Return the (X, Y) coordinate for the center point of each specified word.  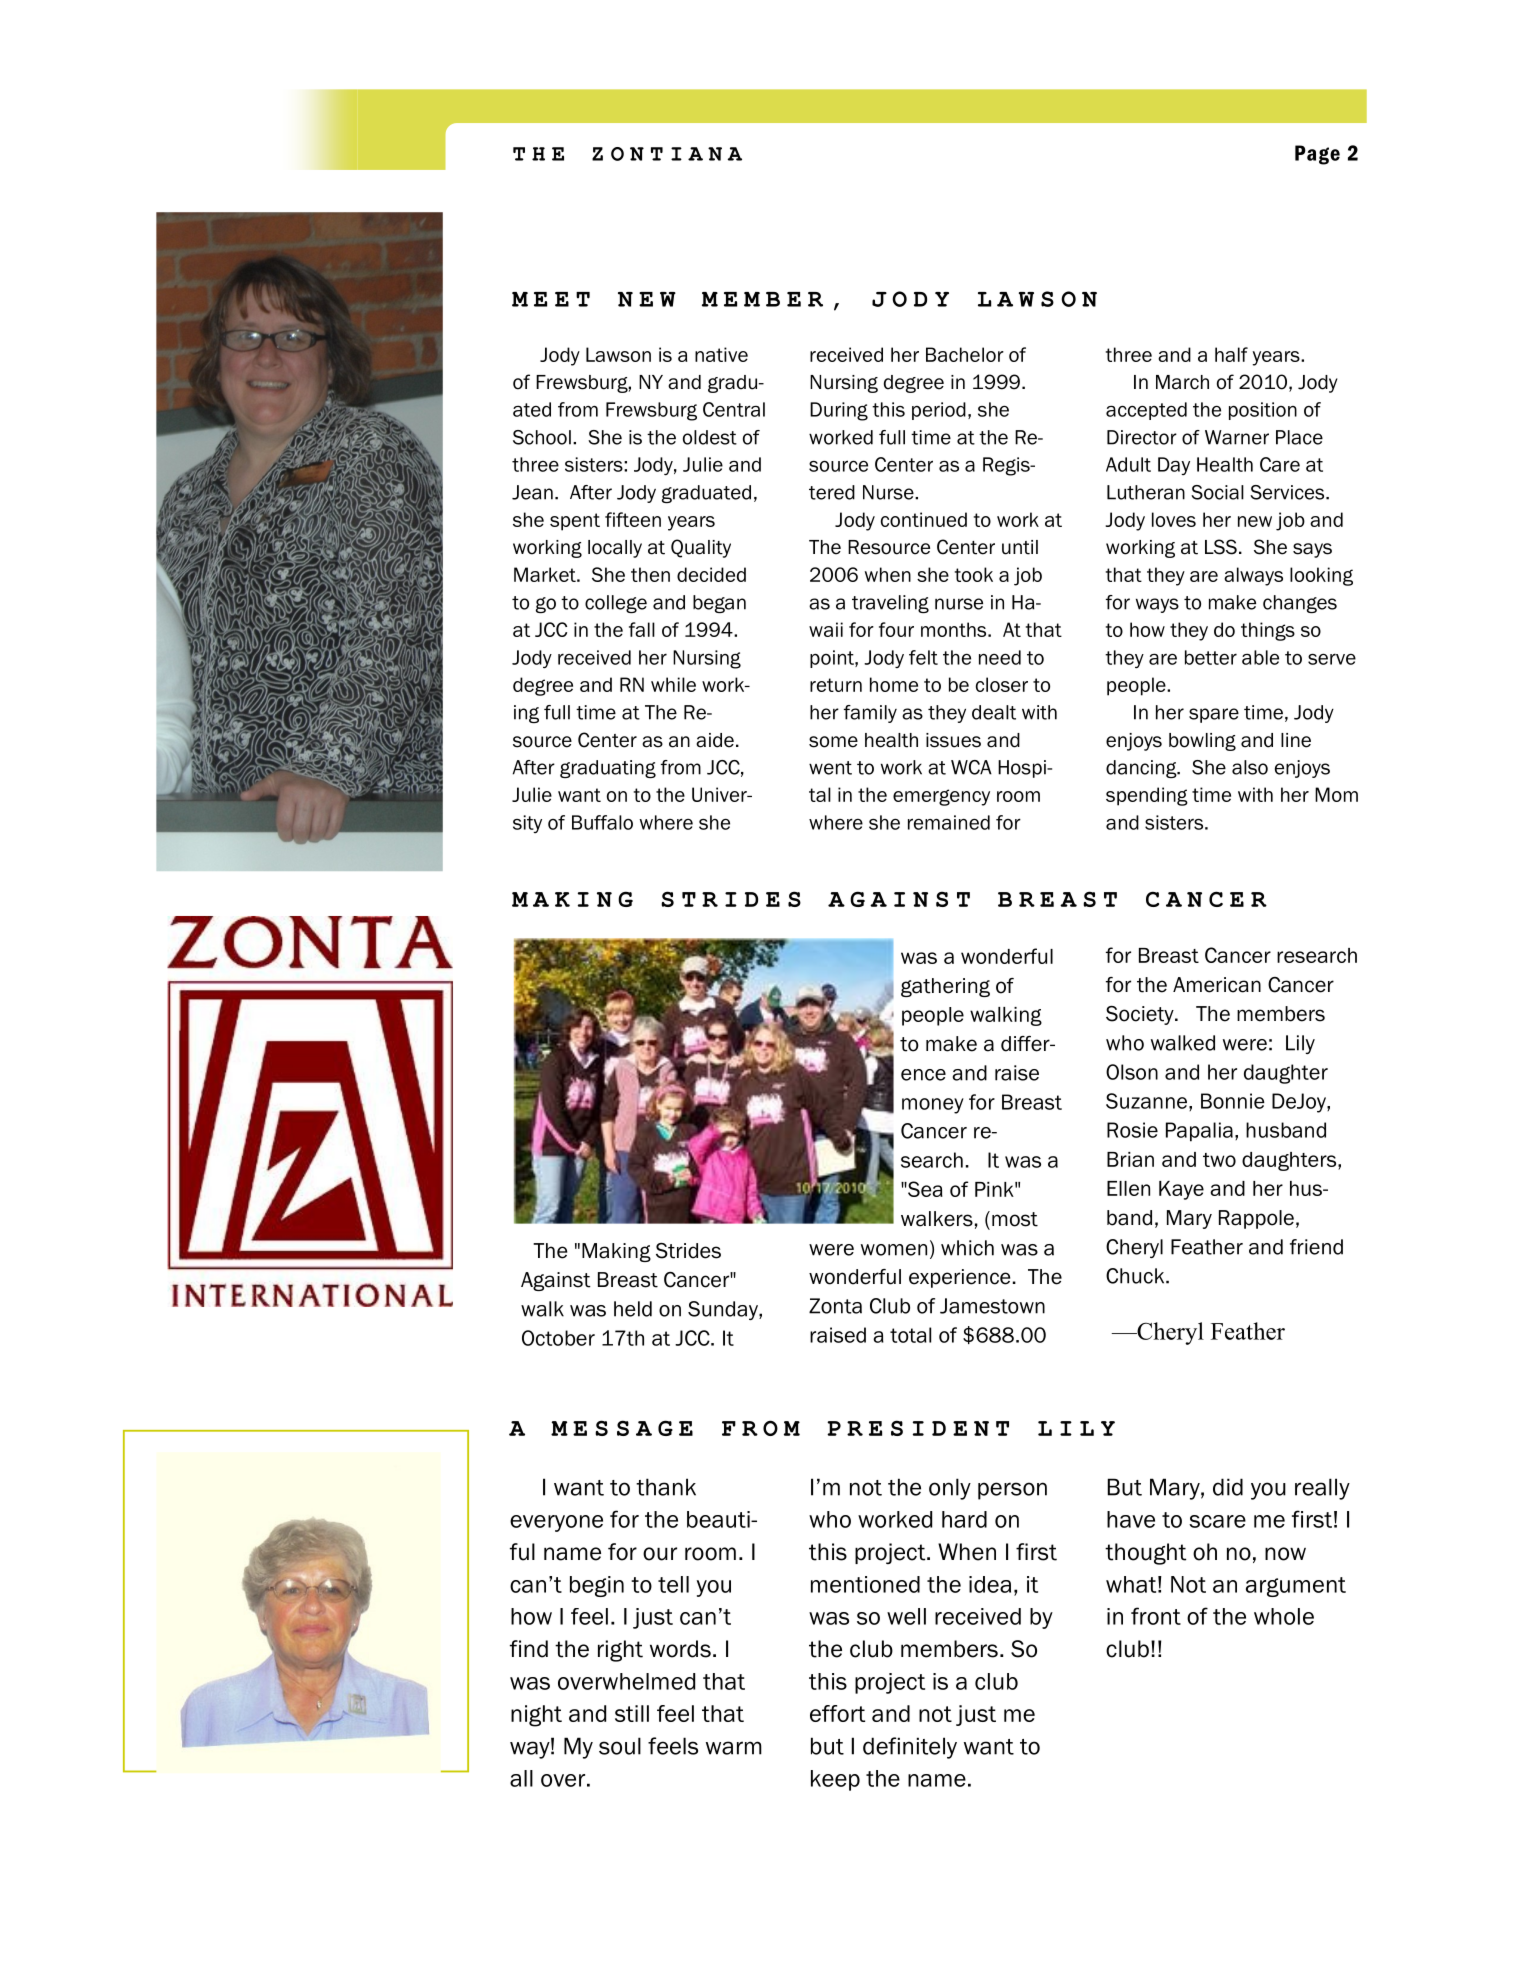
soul (620, 1746)
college (616, 604)
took (974, 574)
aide (715, 740)
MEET (551, 299)
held (633, 1309)
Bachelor (965, 354)
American (1217, 985)
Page (1317, 155)
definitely (910, 1748)
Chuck (1136, 1276)
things (1268, 631)
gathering (945, 987)
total (910, 1335)
